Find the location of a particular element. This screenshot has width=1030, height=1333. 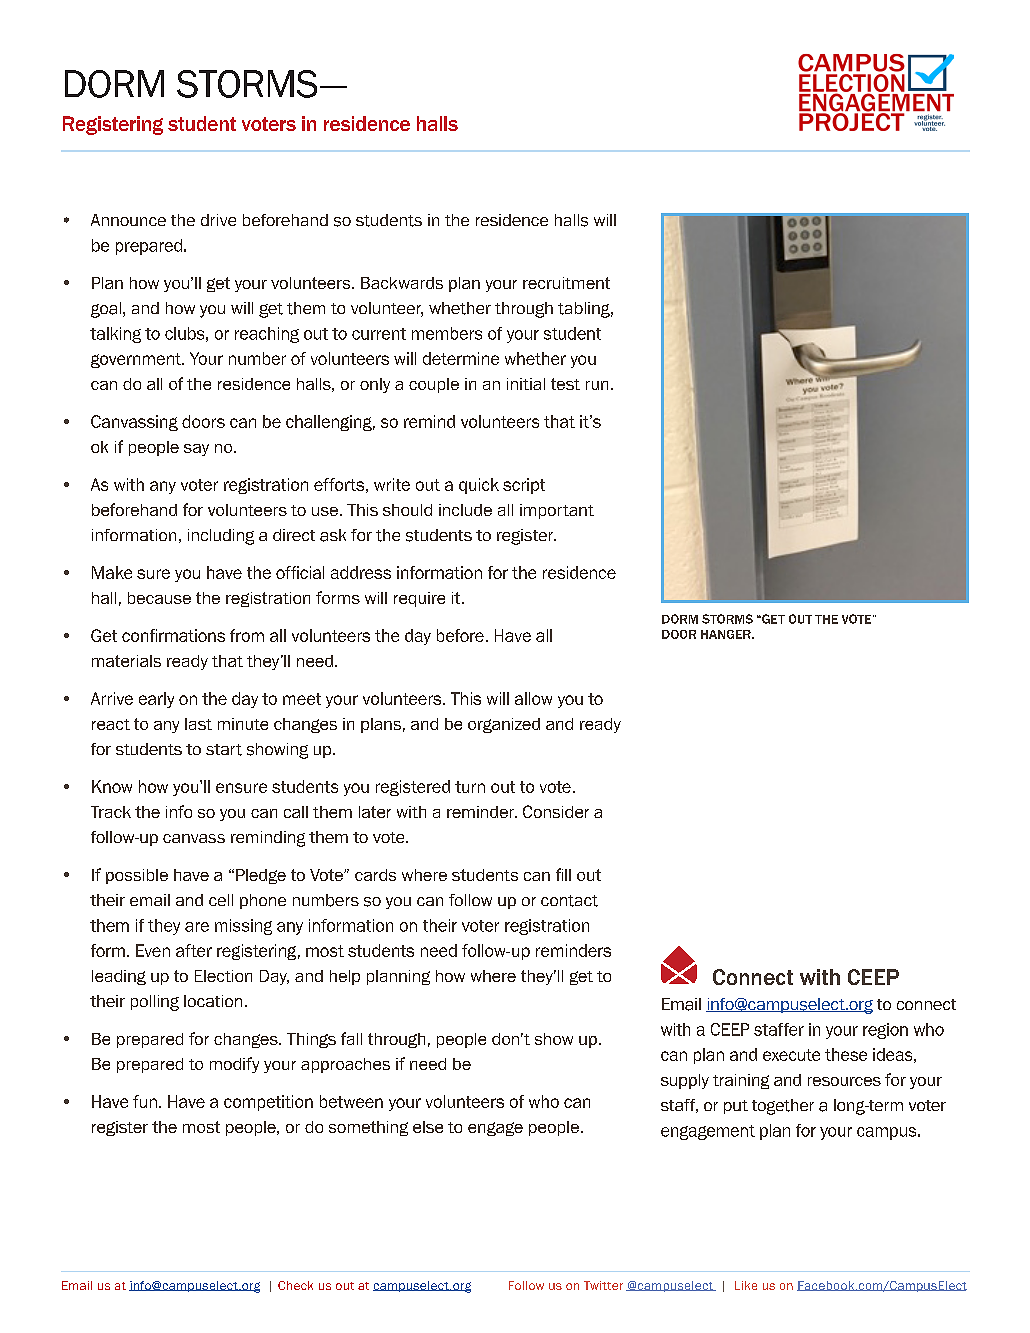

recruitment is located at coordinates (566, 283).
